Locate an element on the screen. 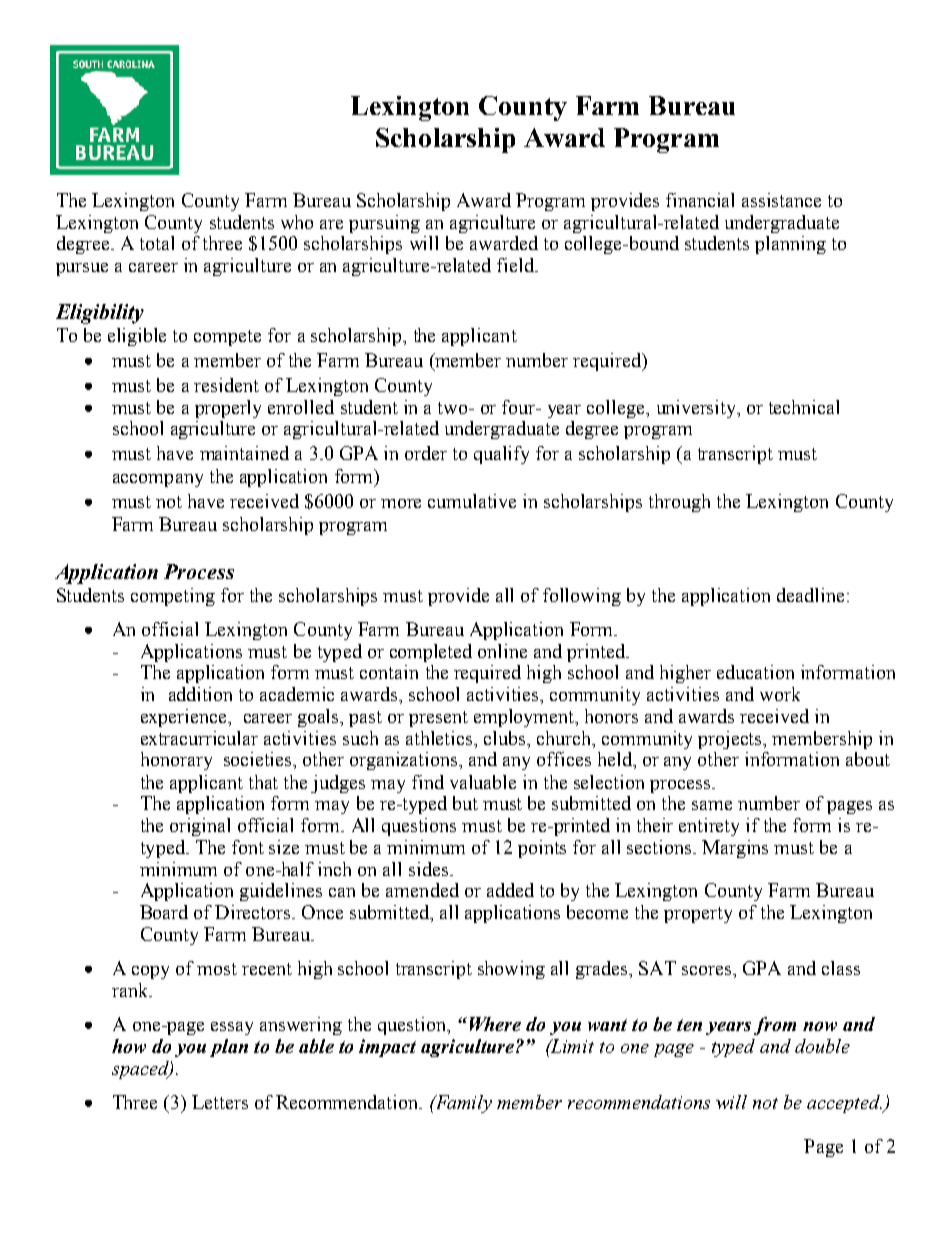 The image size is (952, 1233). qualify is located at coordinates (501, 455).
